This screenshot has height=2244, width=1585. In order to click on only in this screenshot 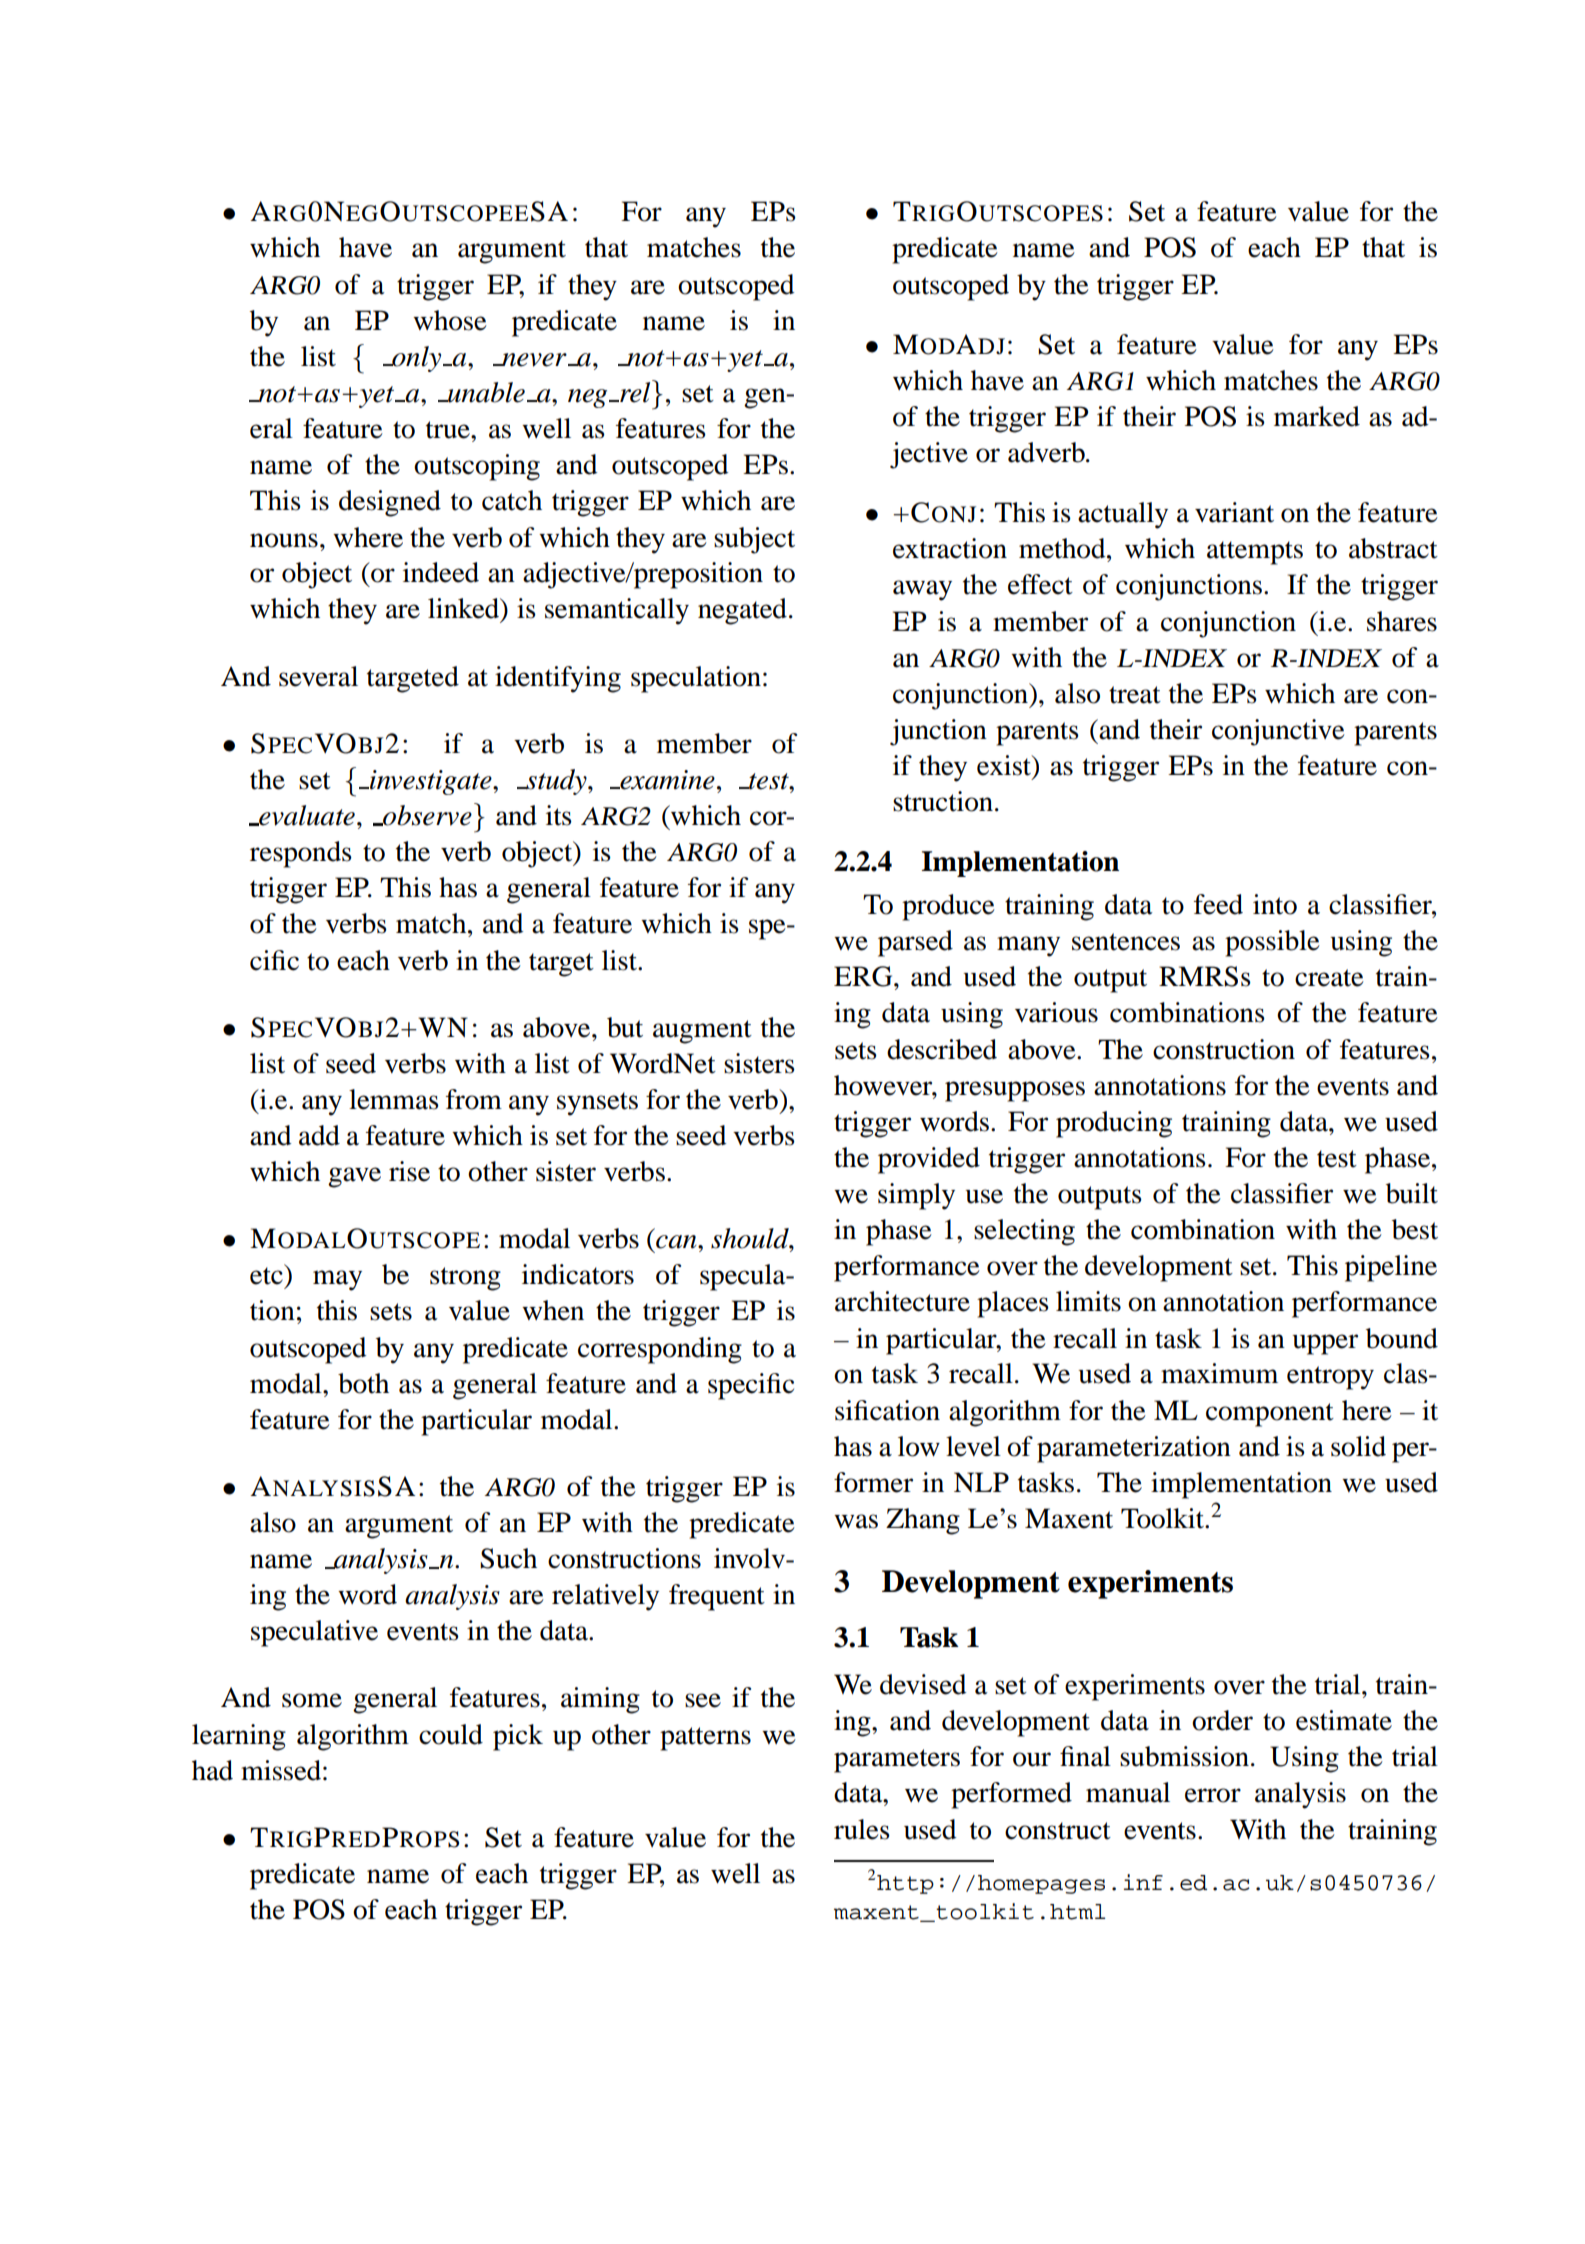, I will do `click(417, 359)`.
